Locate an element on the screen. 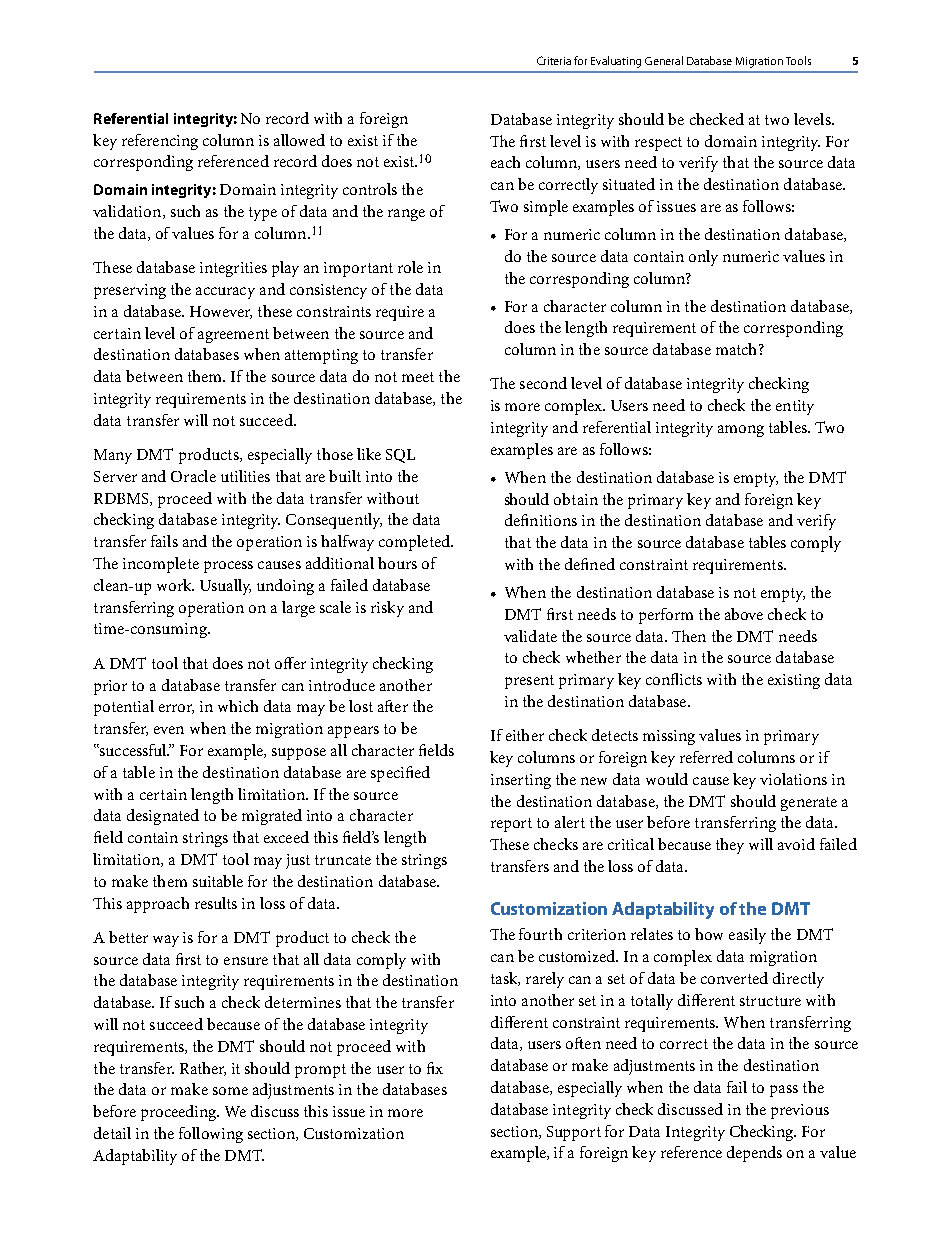 The width and height of the screenshot is (952, 1233). referencing is located at coordinates (160, 142).
